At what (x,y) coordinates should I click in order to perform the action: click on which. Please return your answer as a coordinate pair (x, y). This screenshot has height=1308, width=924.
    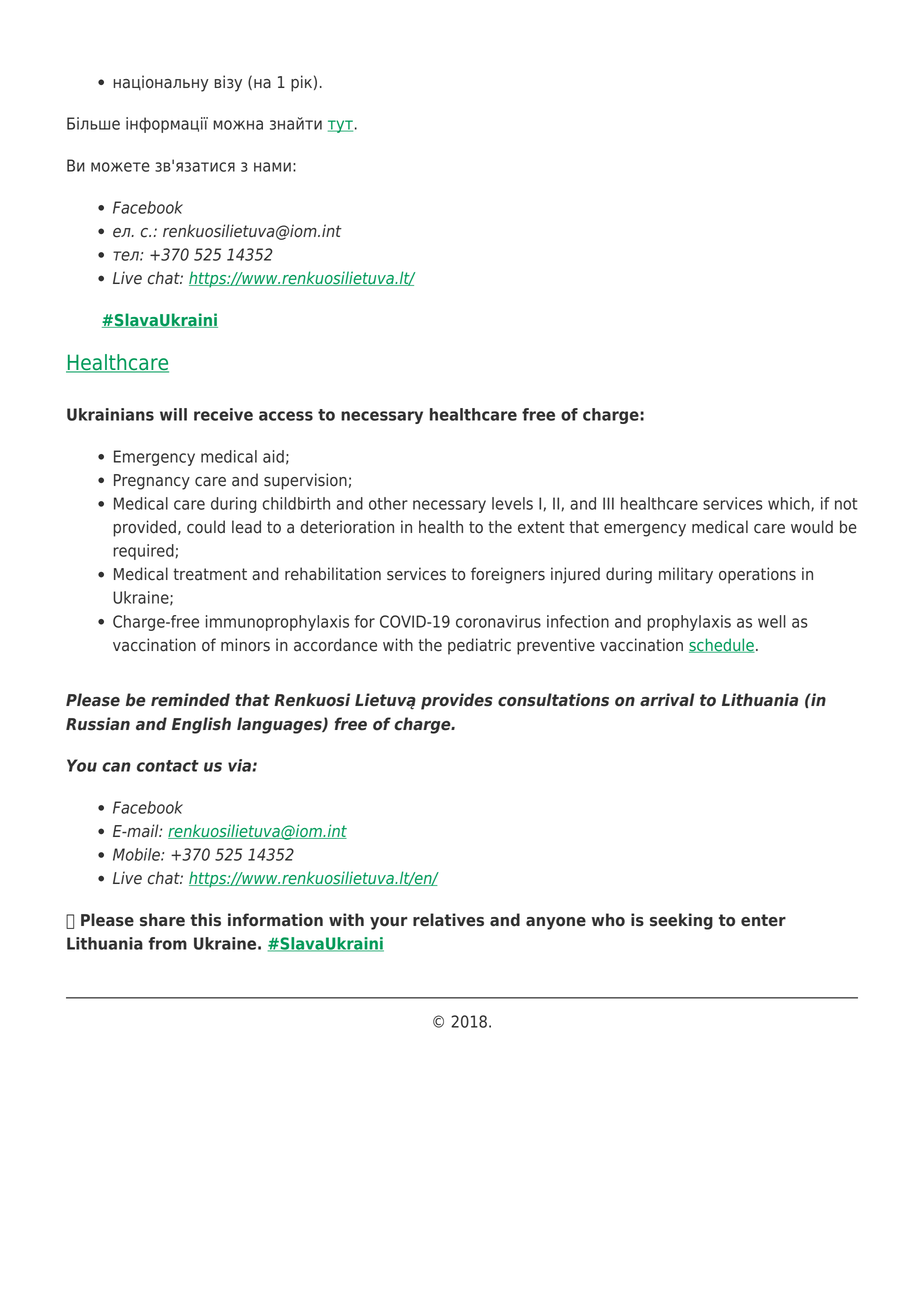
    Looking at the image, I should click on (790, 504).
